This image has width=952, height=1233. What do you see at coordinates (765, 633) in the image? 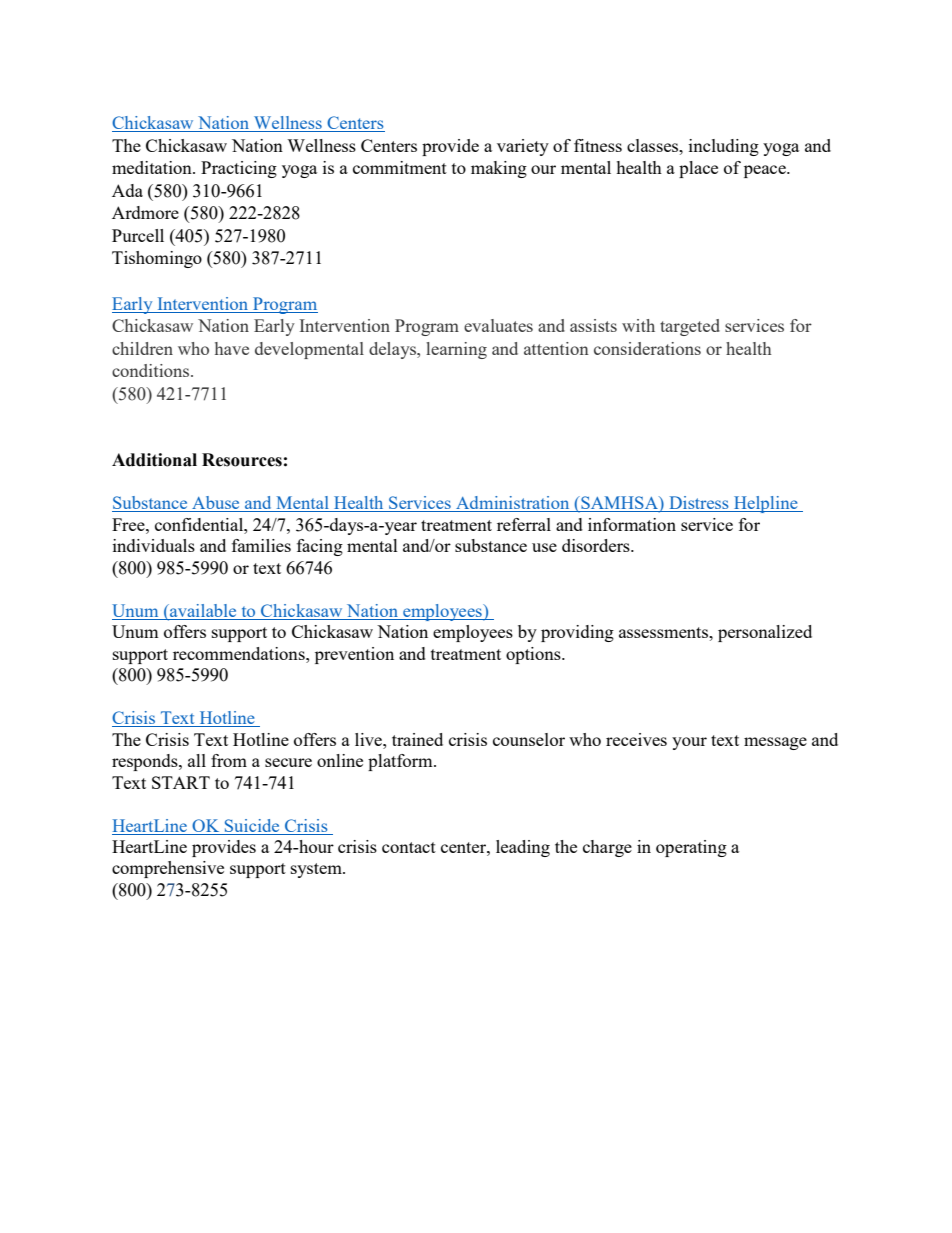
I see `personalized` at bounding box center [765, 633].
